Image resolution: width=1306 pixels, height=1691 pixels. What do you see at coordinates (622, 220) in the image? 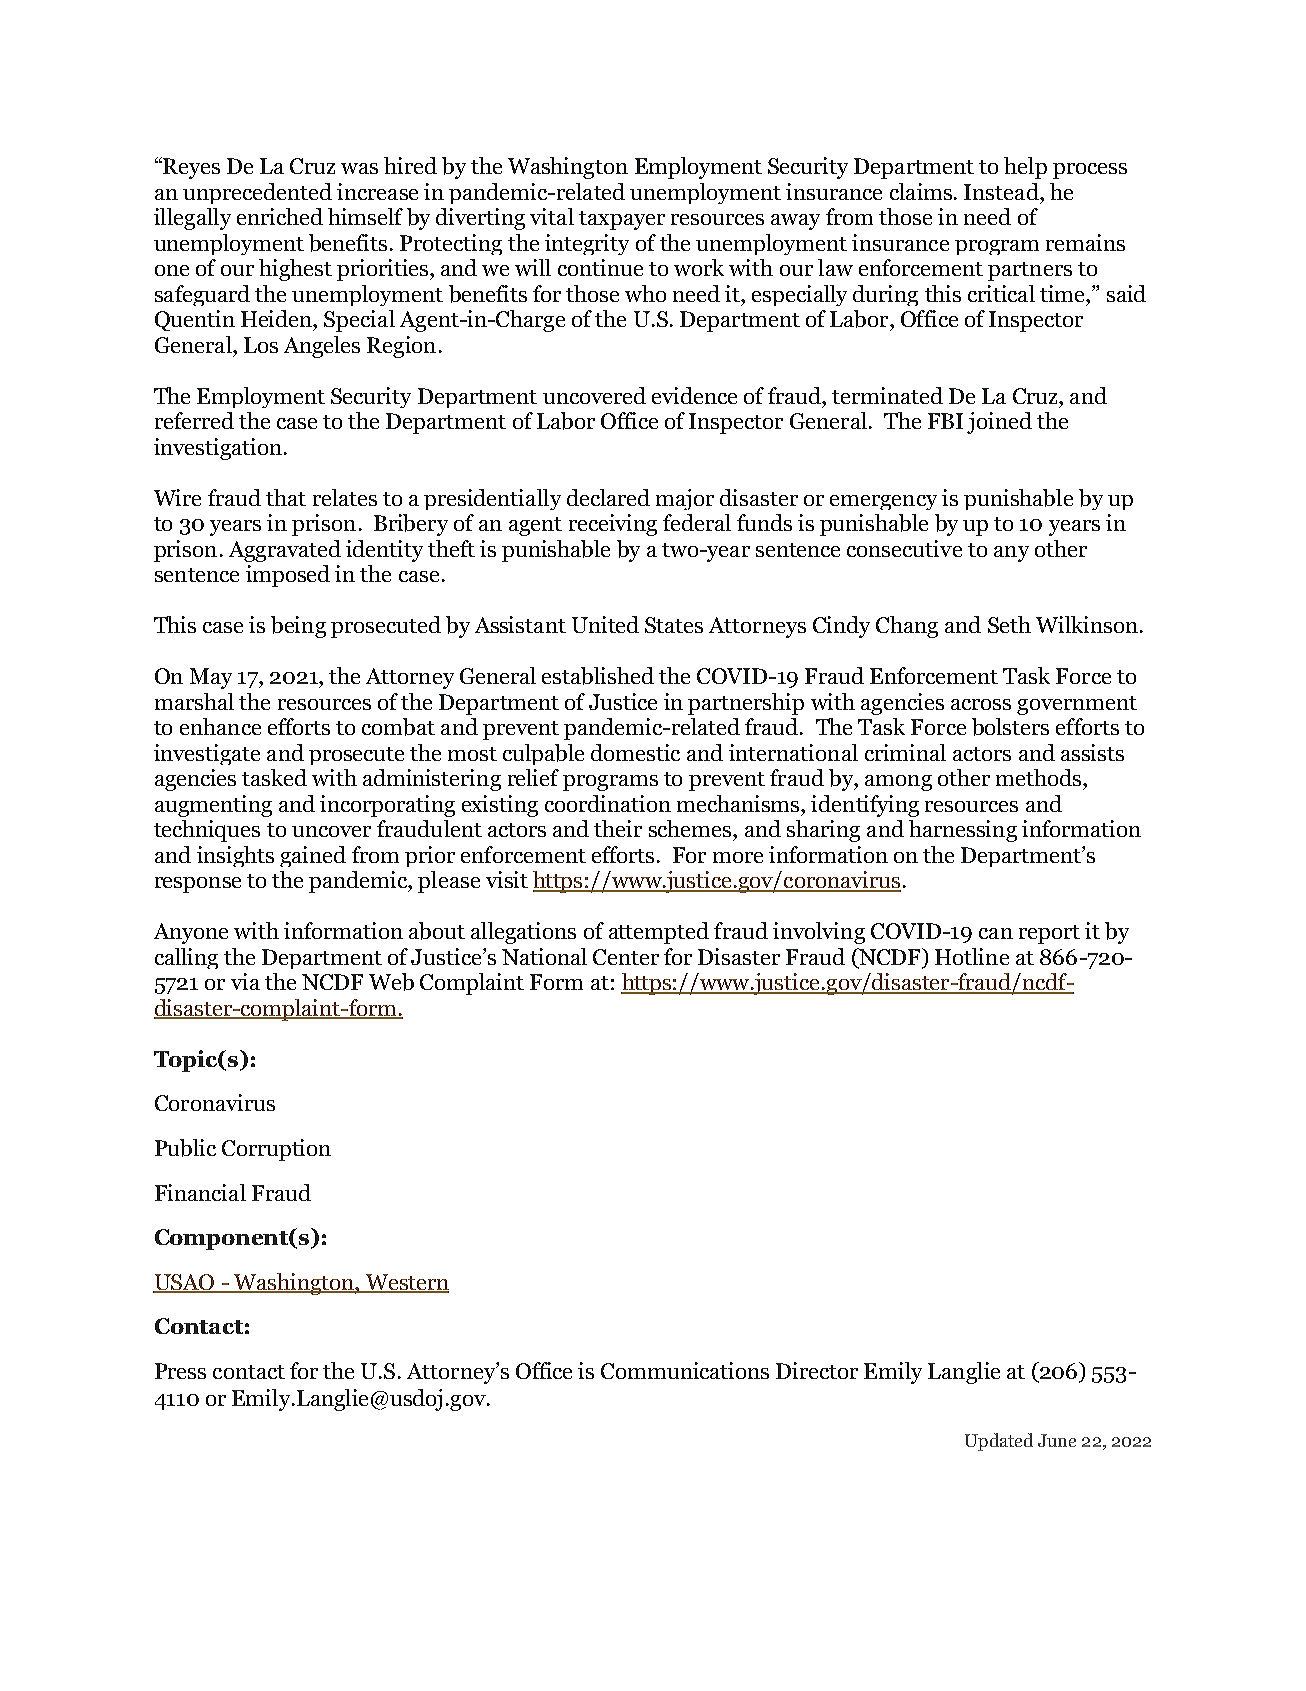
I see `taxpayer` at bounding box center [622, 220].
